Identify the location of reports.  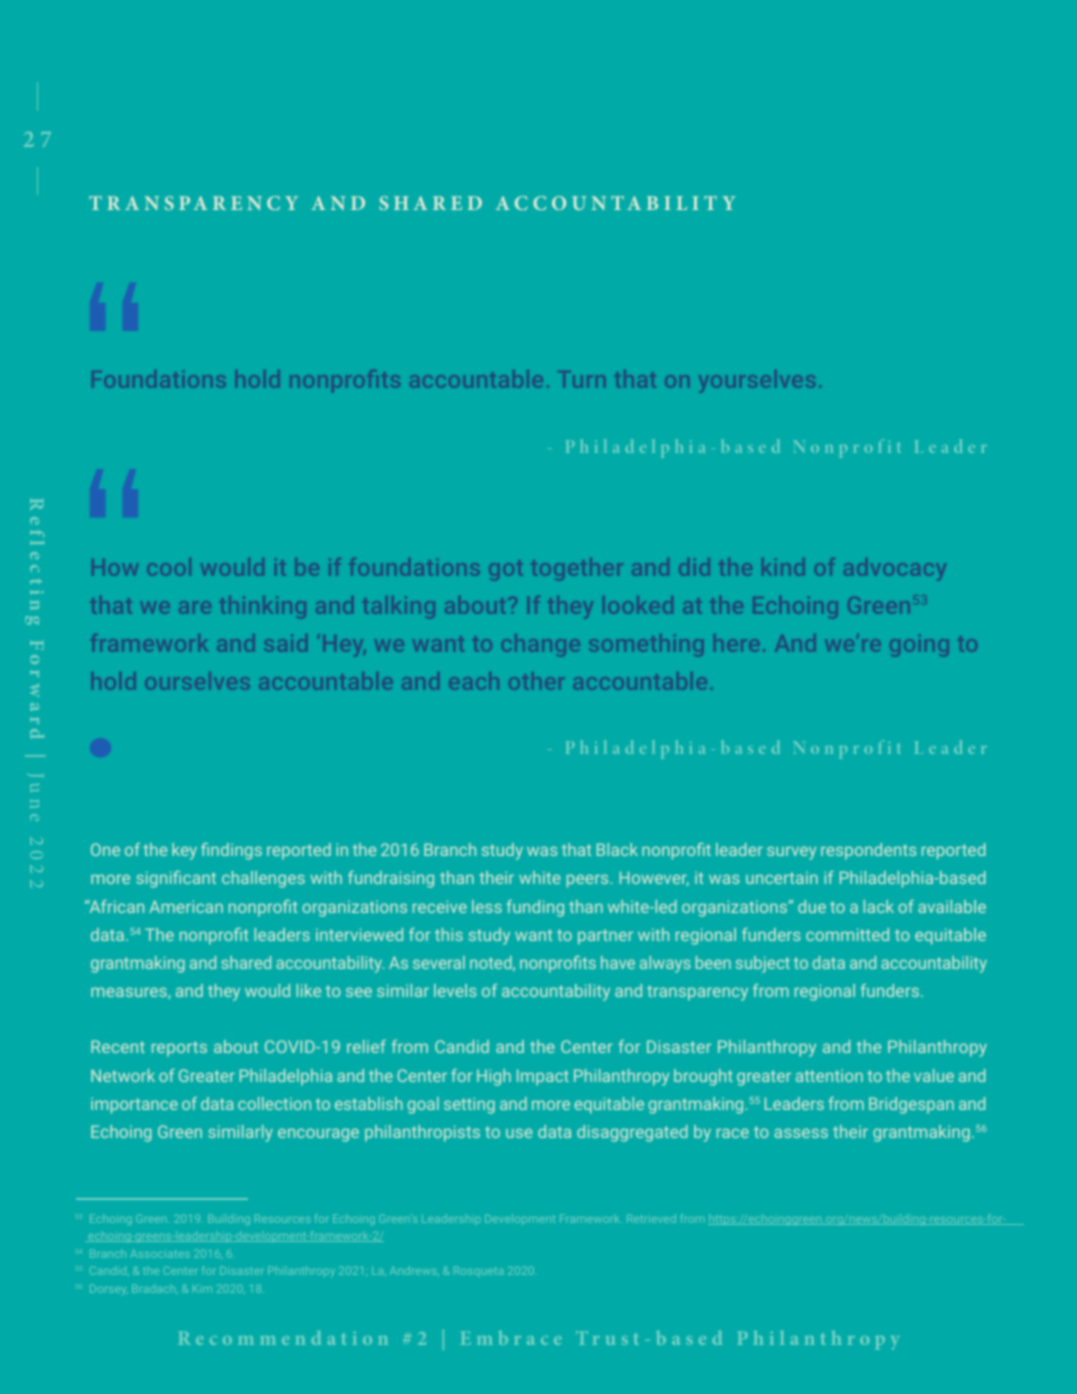
(179, 1049).
